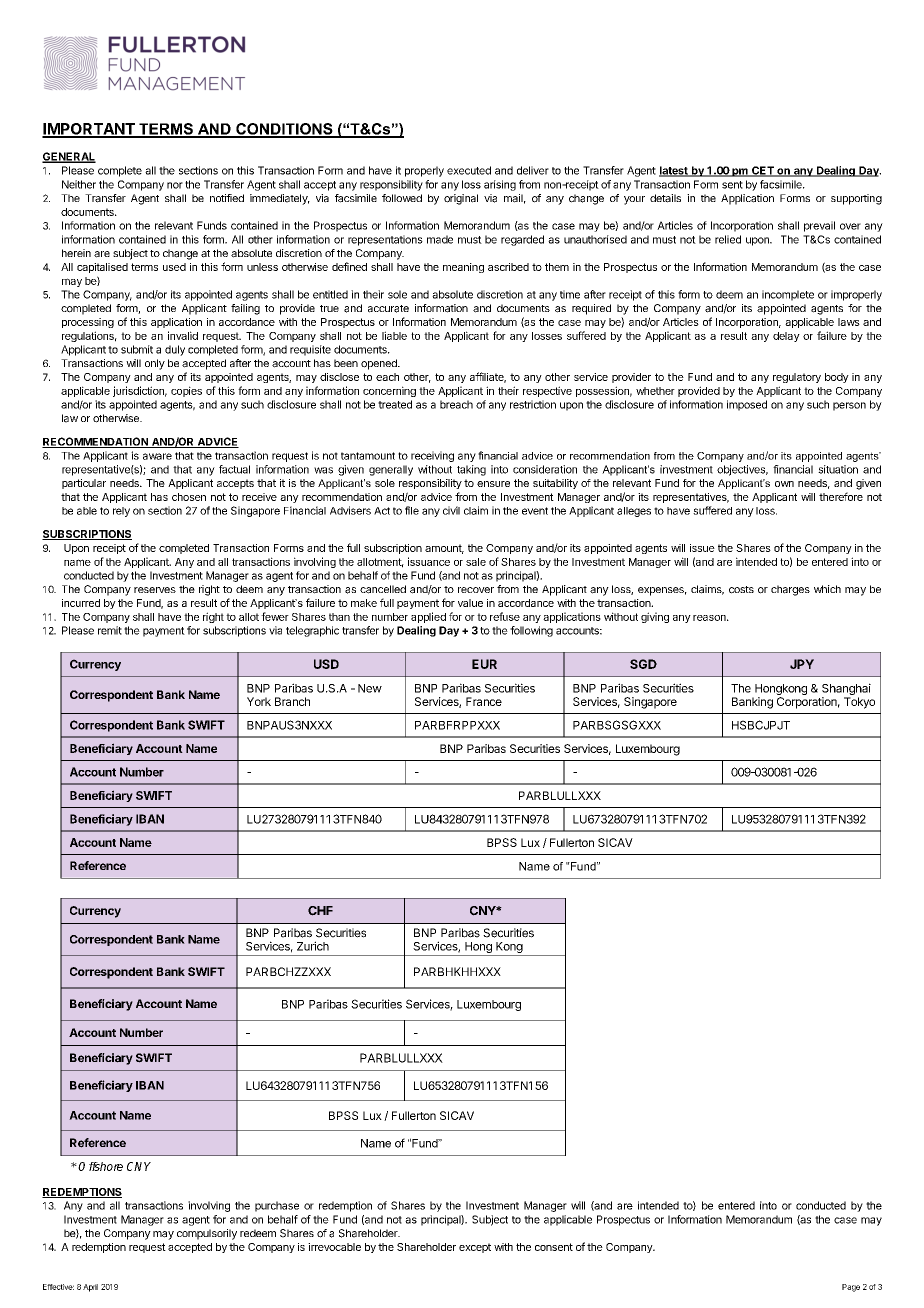  Describe the element at coordinates (451, 510) in the document. I see `civil` at that location.
